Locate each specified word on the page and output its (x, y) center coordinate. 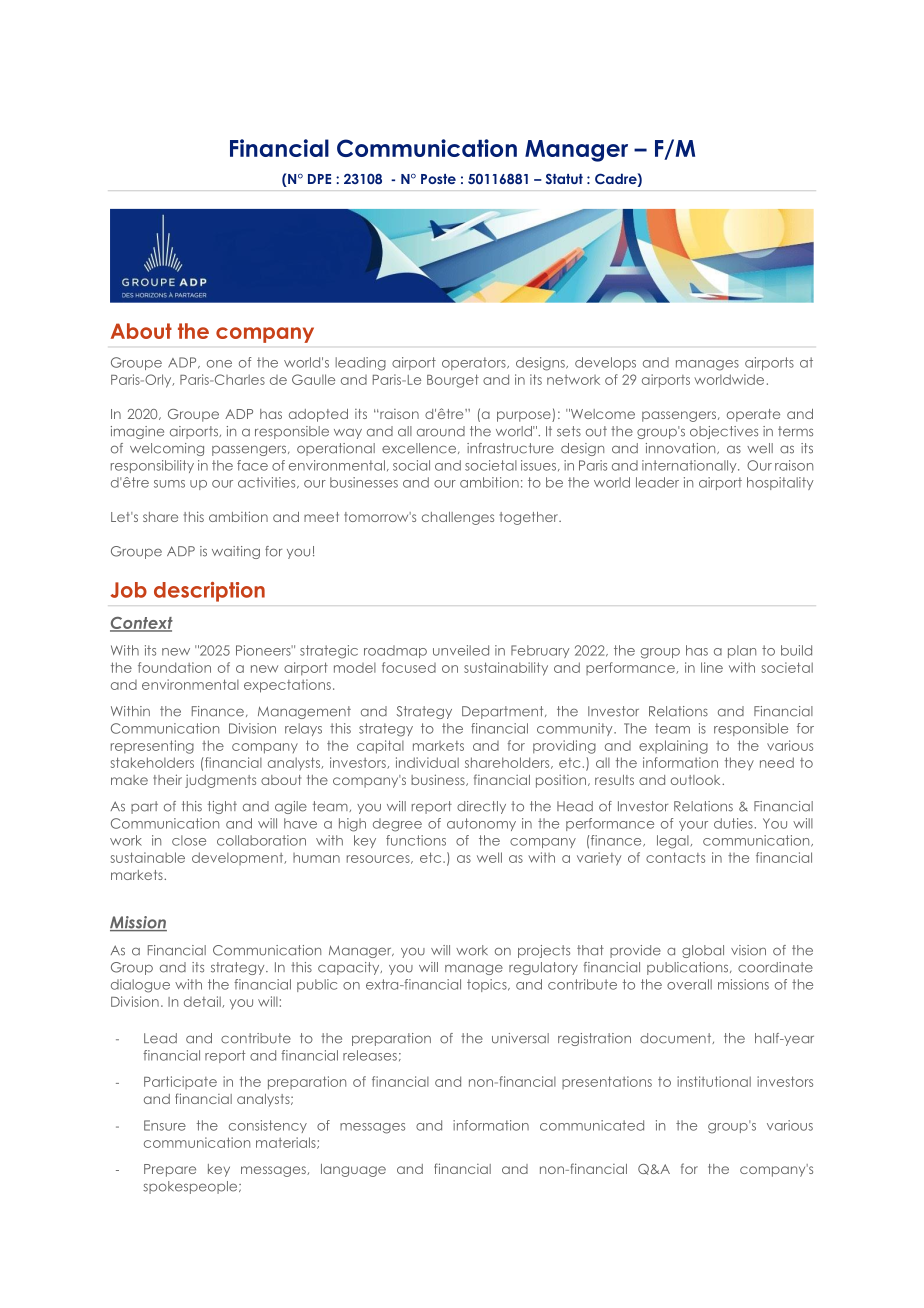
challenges (458, 518)
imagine (137, 432)
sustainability (506, 669)
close (189, 840)
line (712, 667)
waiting (236, 552)
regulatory (543, 968)
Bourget (453, 381)
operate (753, 415)
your (693, 826)
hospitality (780, 483)
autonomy (481, 824)
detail (203, 1002)
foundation (174, 667)
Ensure (165, 1125)
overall (689, 984)
